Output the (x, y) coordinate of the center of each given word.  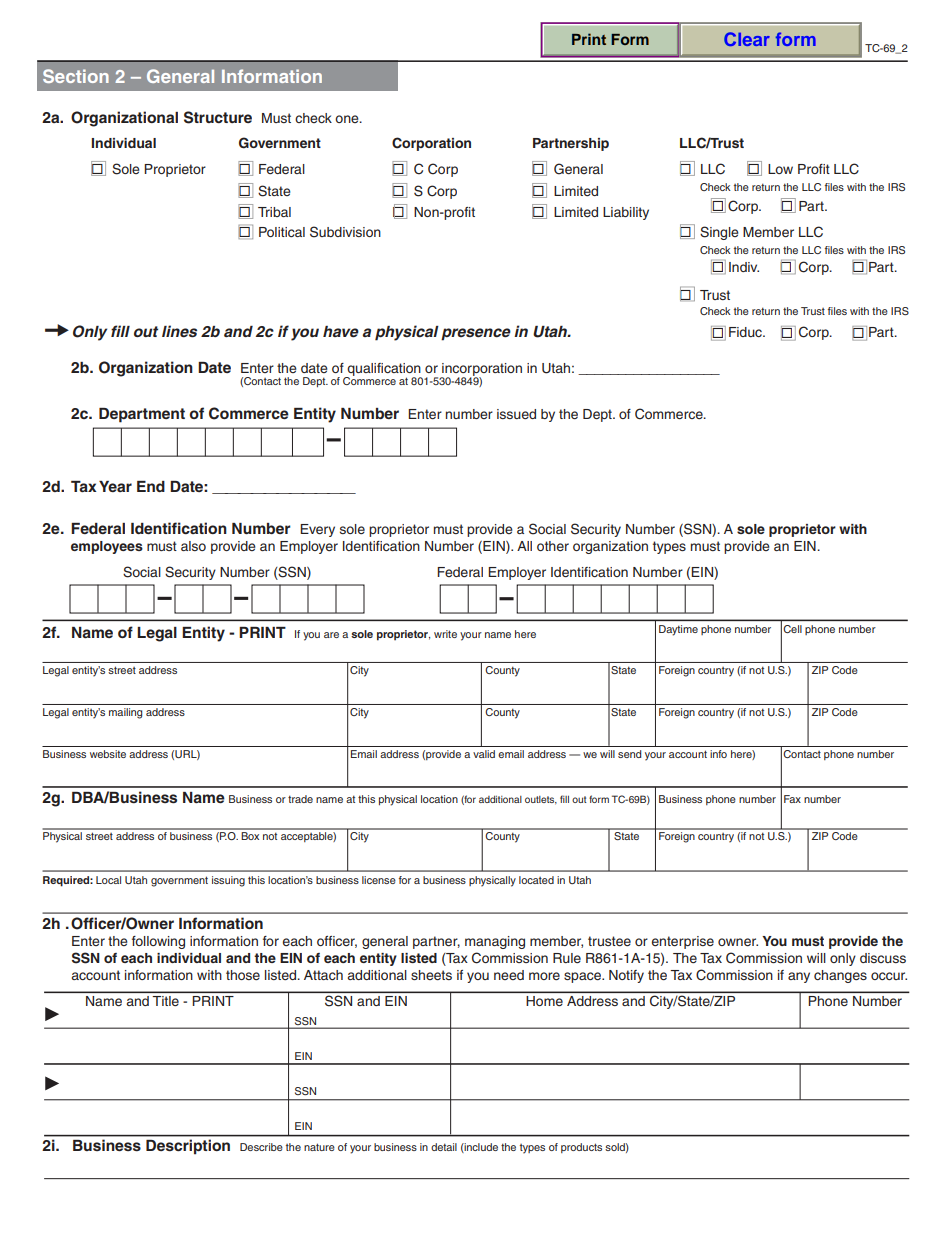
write (445, 634)
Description (188, 1147)
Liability (626, 213)
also (193, 546)
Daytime (678, 630)
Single (719, 233)
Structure (218, 117)
